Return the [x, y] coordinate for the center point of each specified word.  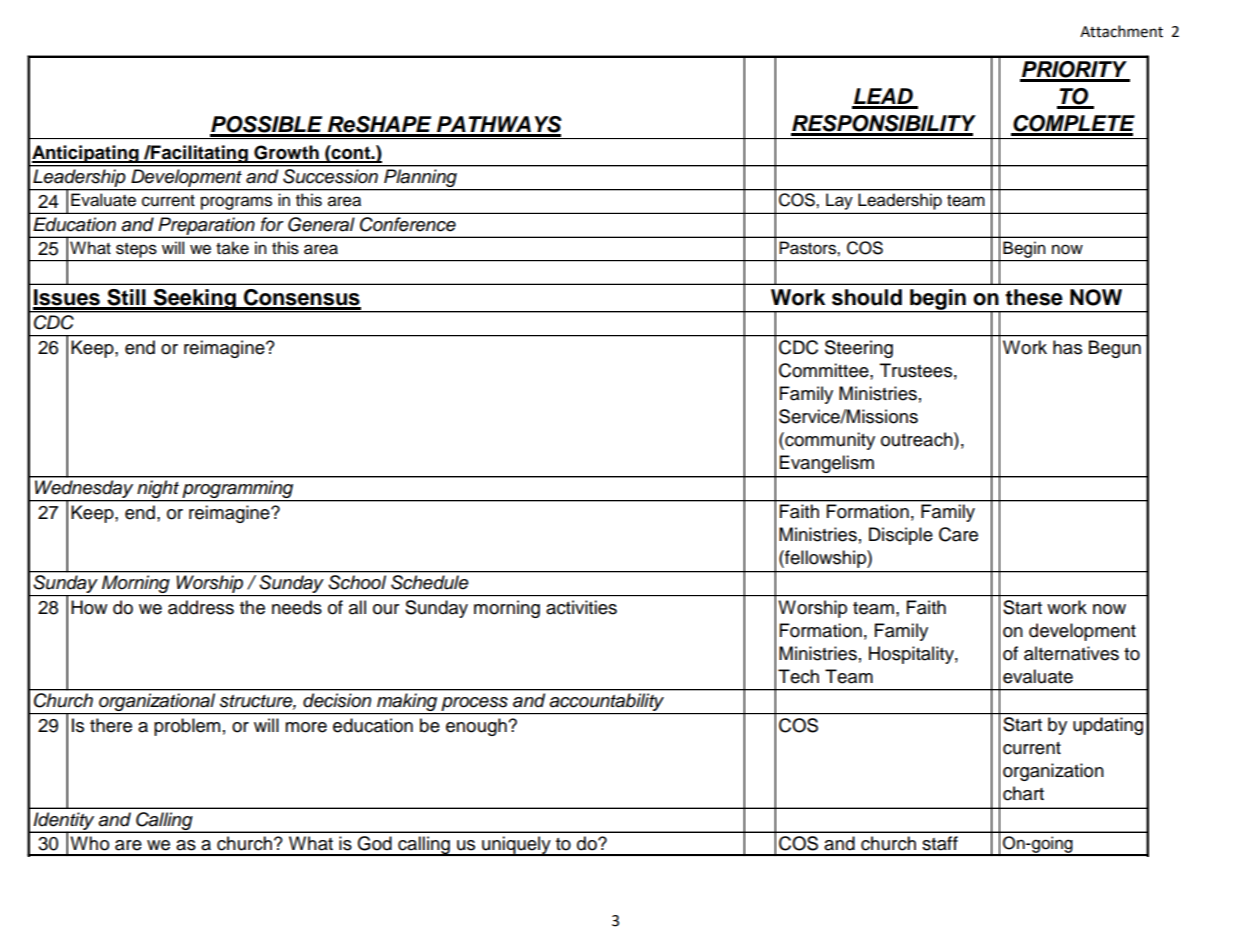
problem [187, 727]
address [201, 607]
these [1034, 297]
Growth [286, 153]
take [232, 248]
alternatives [1071, 653]
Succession [330, 176]
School [357, 582]
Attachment [1121, 31]
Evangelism [827, 464]
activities [581, 607]
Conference [408, 224]
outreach [918, 439]
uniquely [516, 846]
